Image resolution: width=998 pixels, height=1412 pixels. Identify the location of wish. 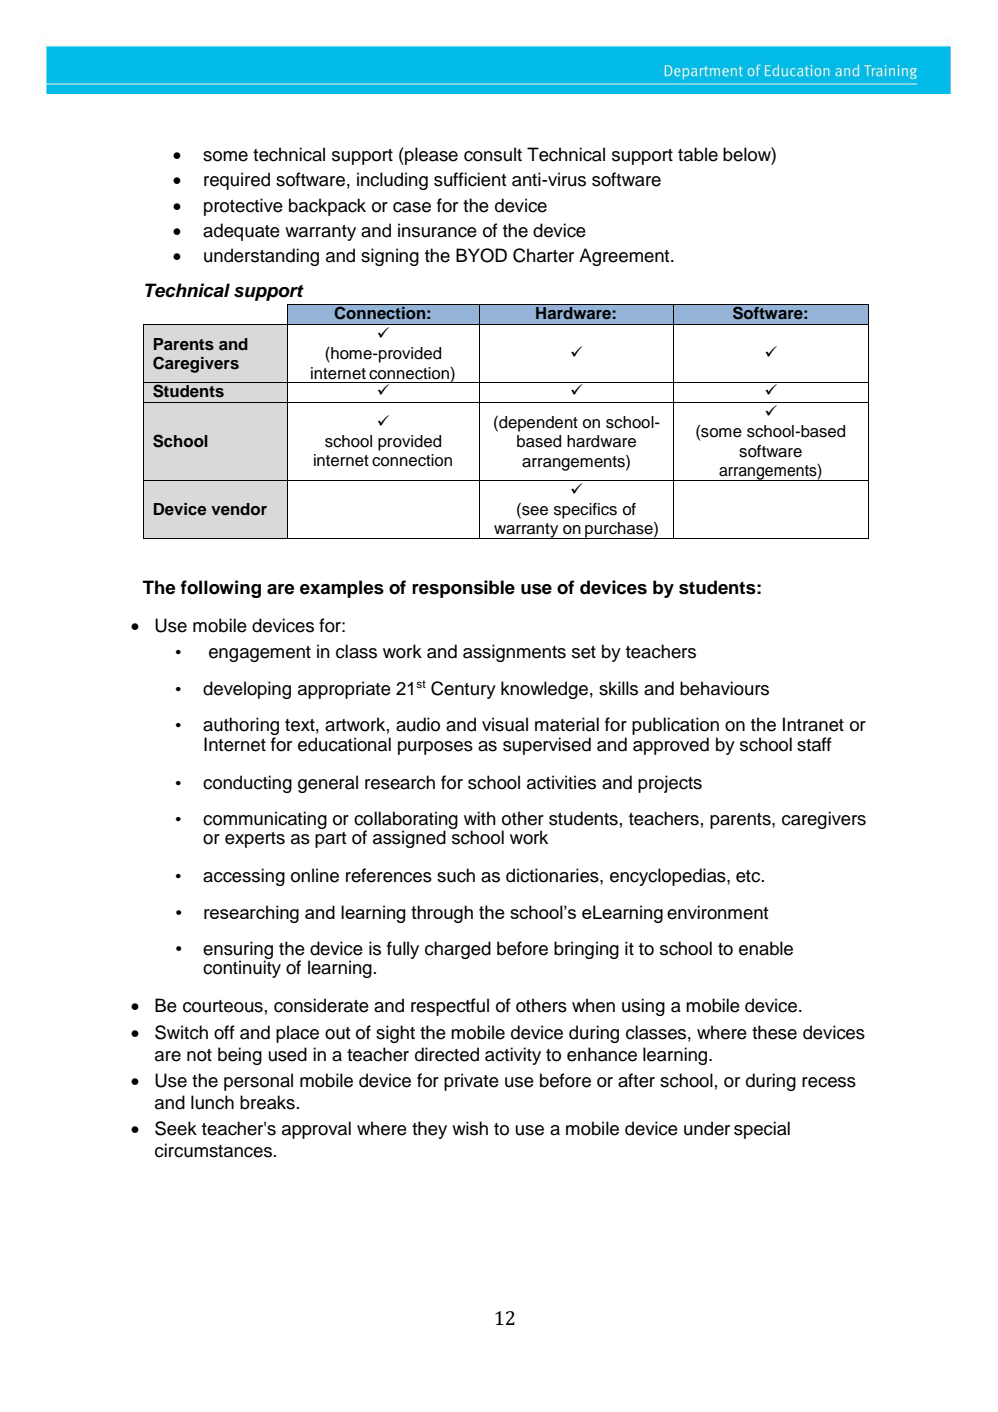
(470, 1128).
